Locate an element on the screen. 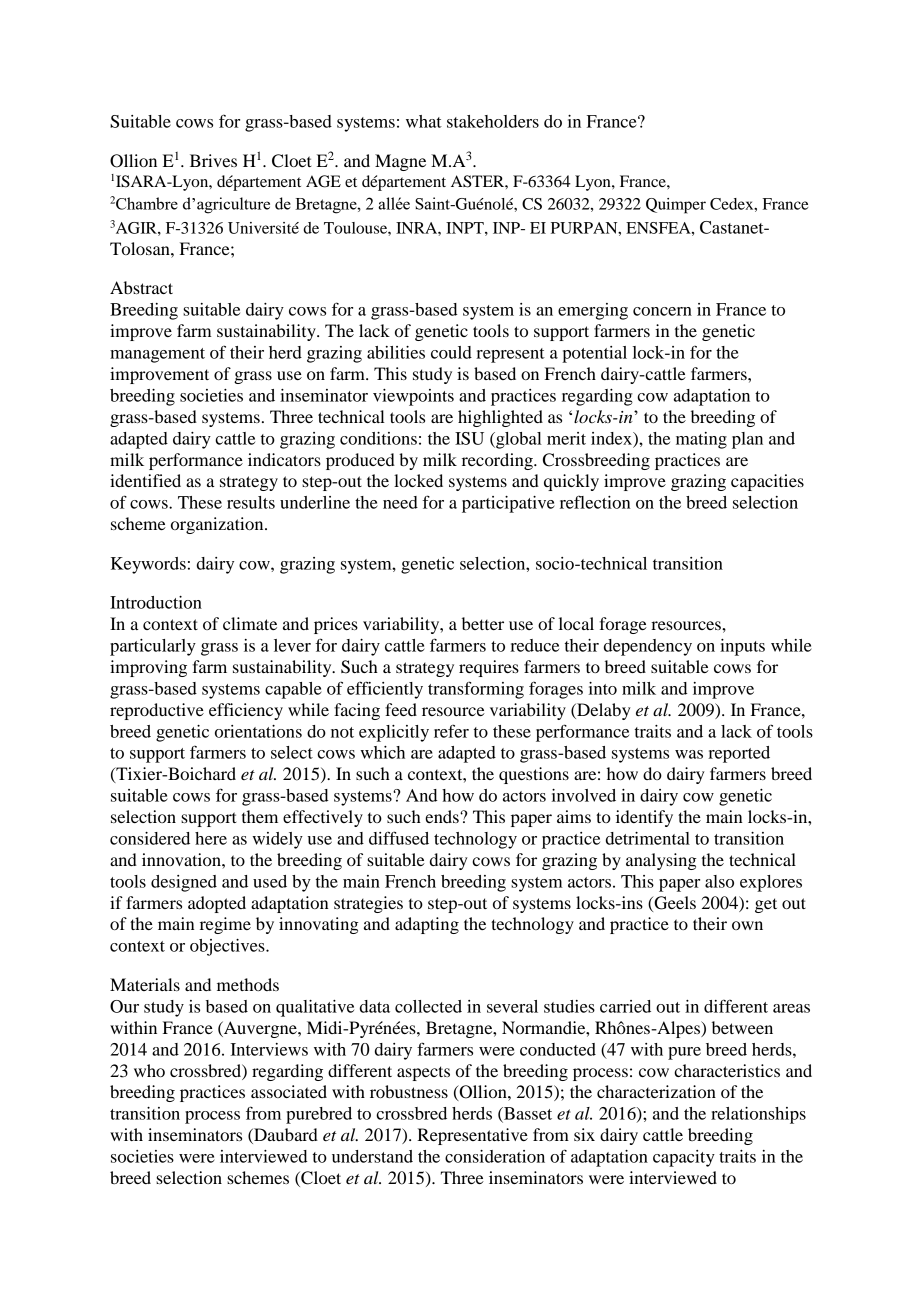 The width and height of the screenshot is (924, 1308). stakeholders is located at coordinates (493, 121).
